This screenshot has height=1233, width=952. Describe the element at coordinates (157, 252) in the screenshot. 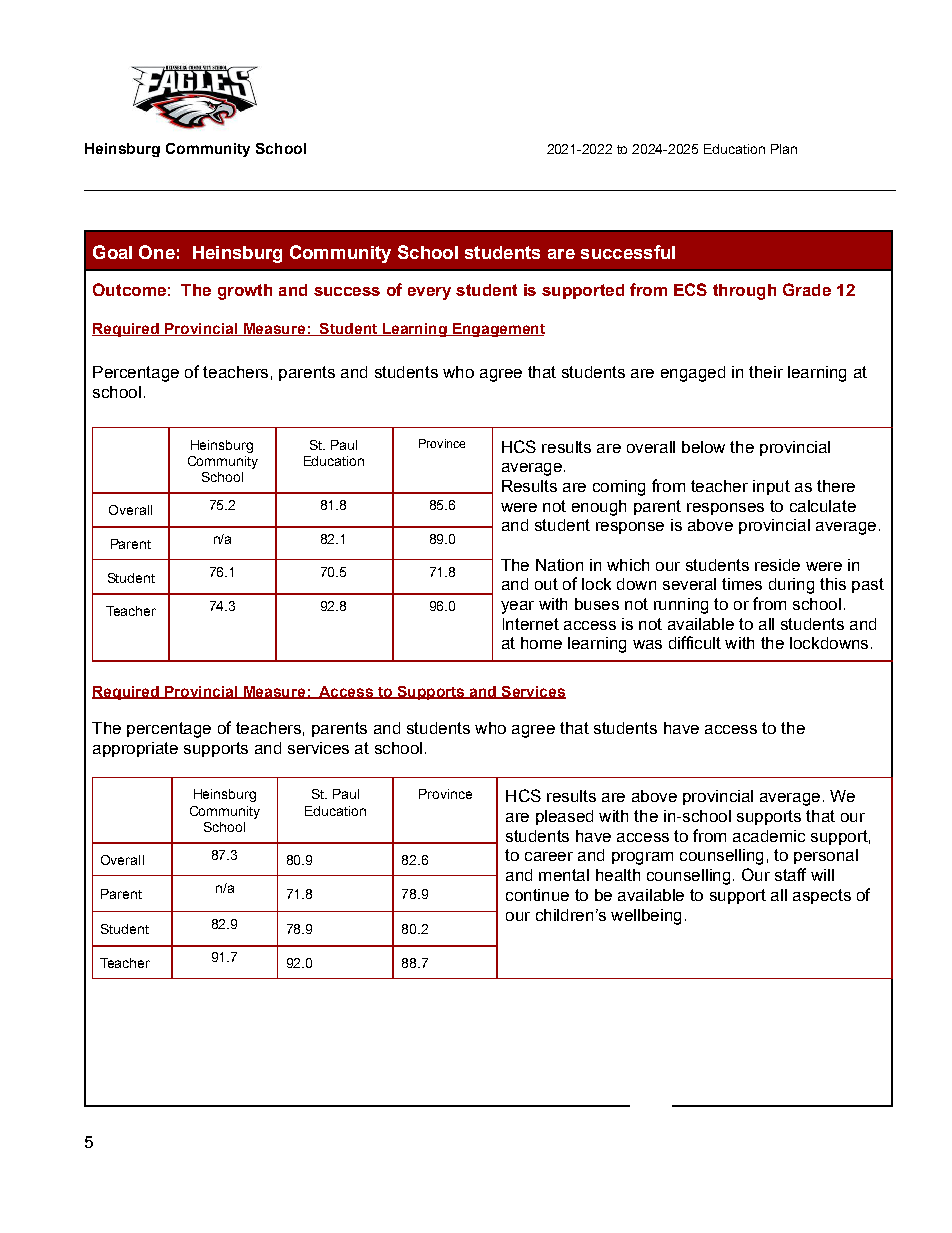

I see `One` at that location.
